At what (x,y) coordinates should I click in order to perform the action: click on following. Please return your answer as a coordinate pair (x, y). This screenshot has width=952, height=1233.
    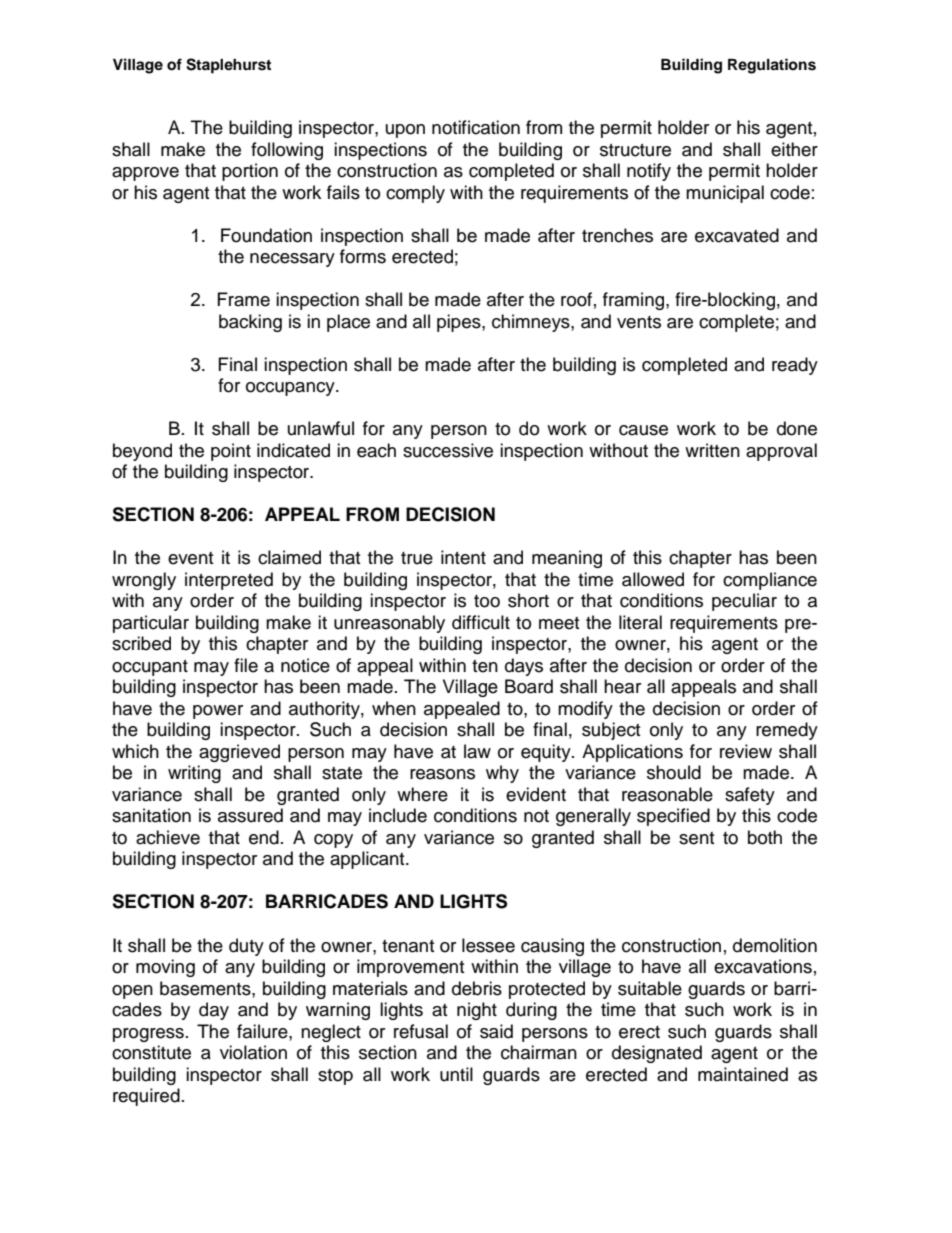
    Looking at the image, I should click on (287, 151).
